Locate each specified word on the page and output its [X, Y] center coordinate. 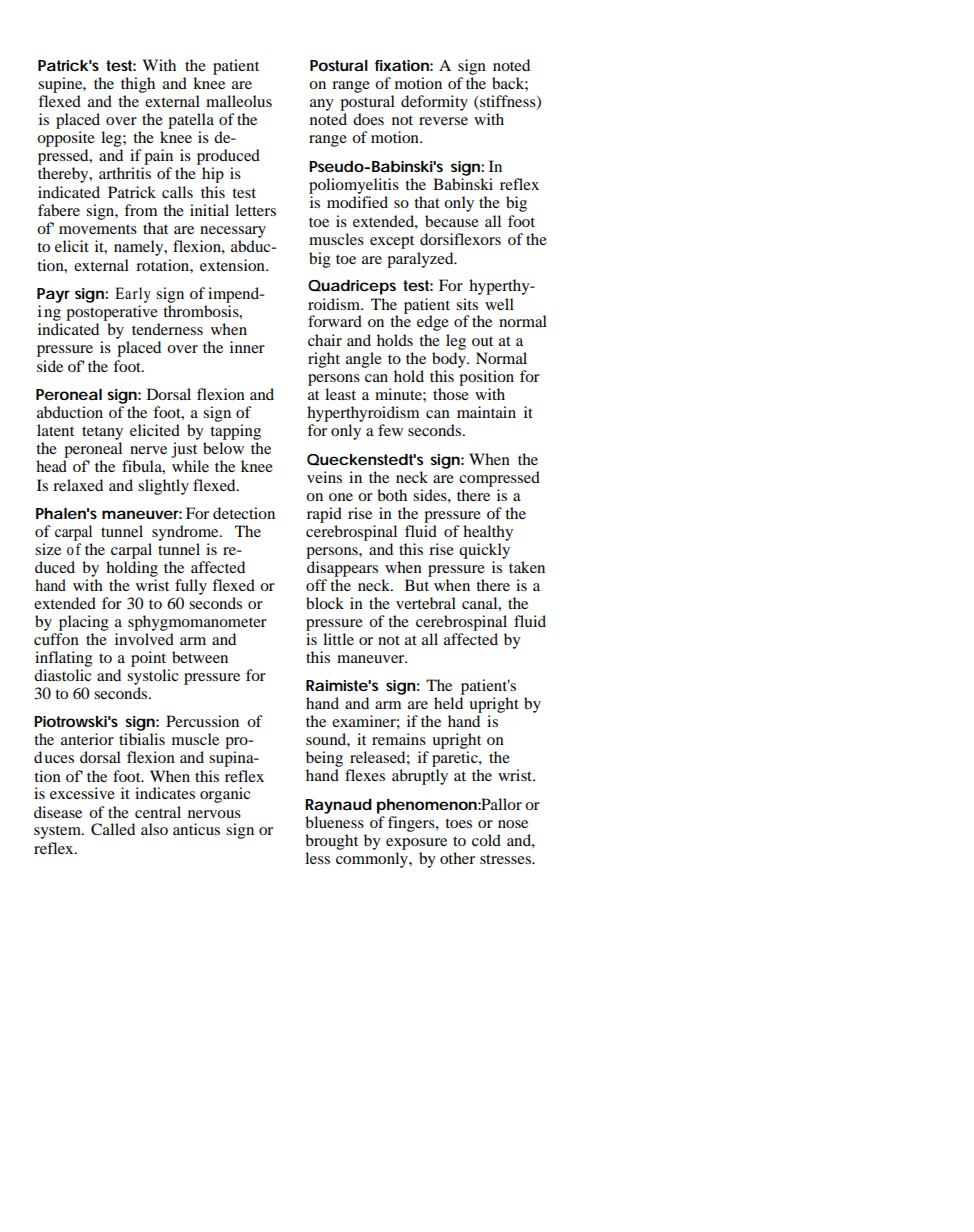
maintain [486, 412]
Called [113, 829]
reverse [443, 121]
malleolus [239, 101]
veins [324, 477]
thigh [138, 85]
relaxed [78, 485]
